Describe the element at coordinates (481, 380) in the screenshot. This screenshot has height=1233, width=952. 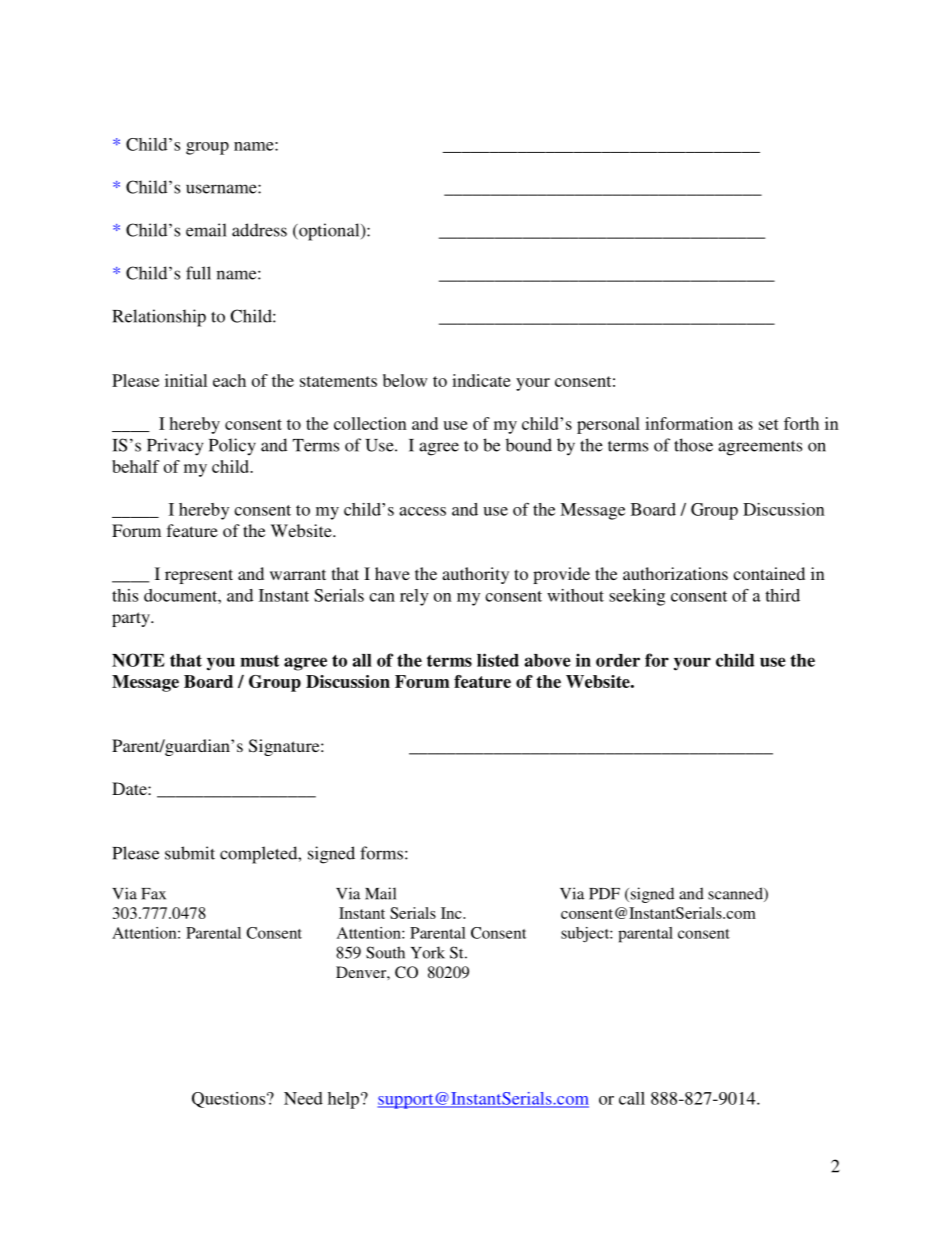
I see `indicate` at that location.
